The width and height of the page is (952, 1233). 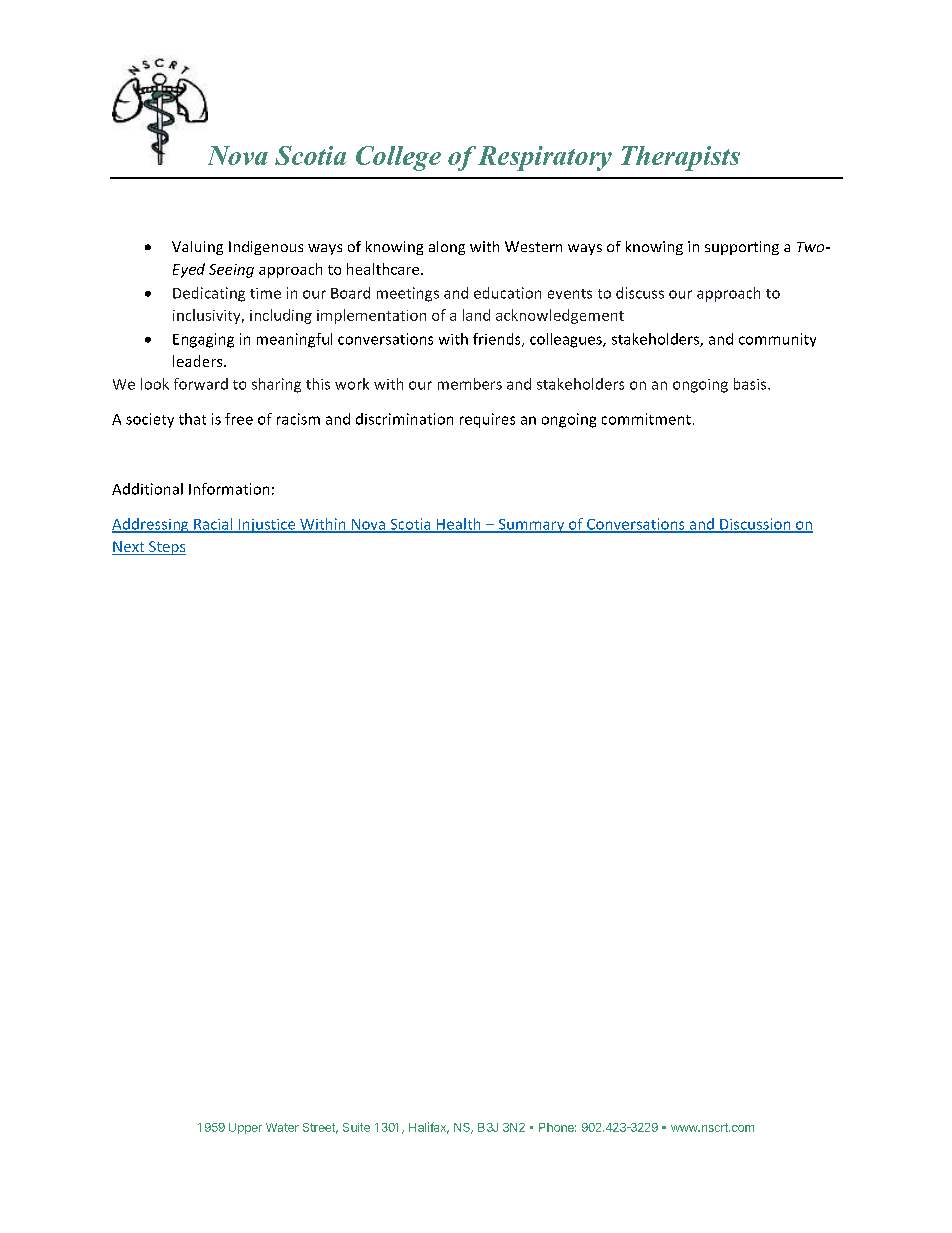 I want to click on commitment, so click(x=646, y=419).
